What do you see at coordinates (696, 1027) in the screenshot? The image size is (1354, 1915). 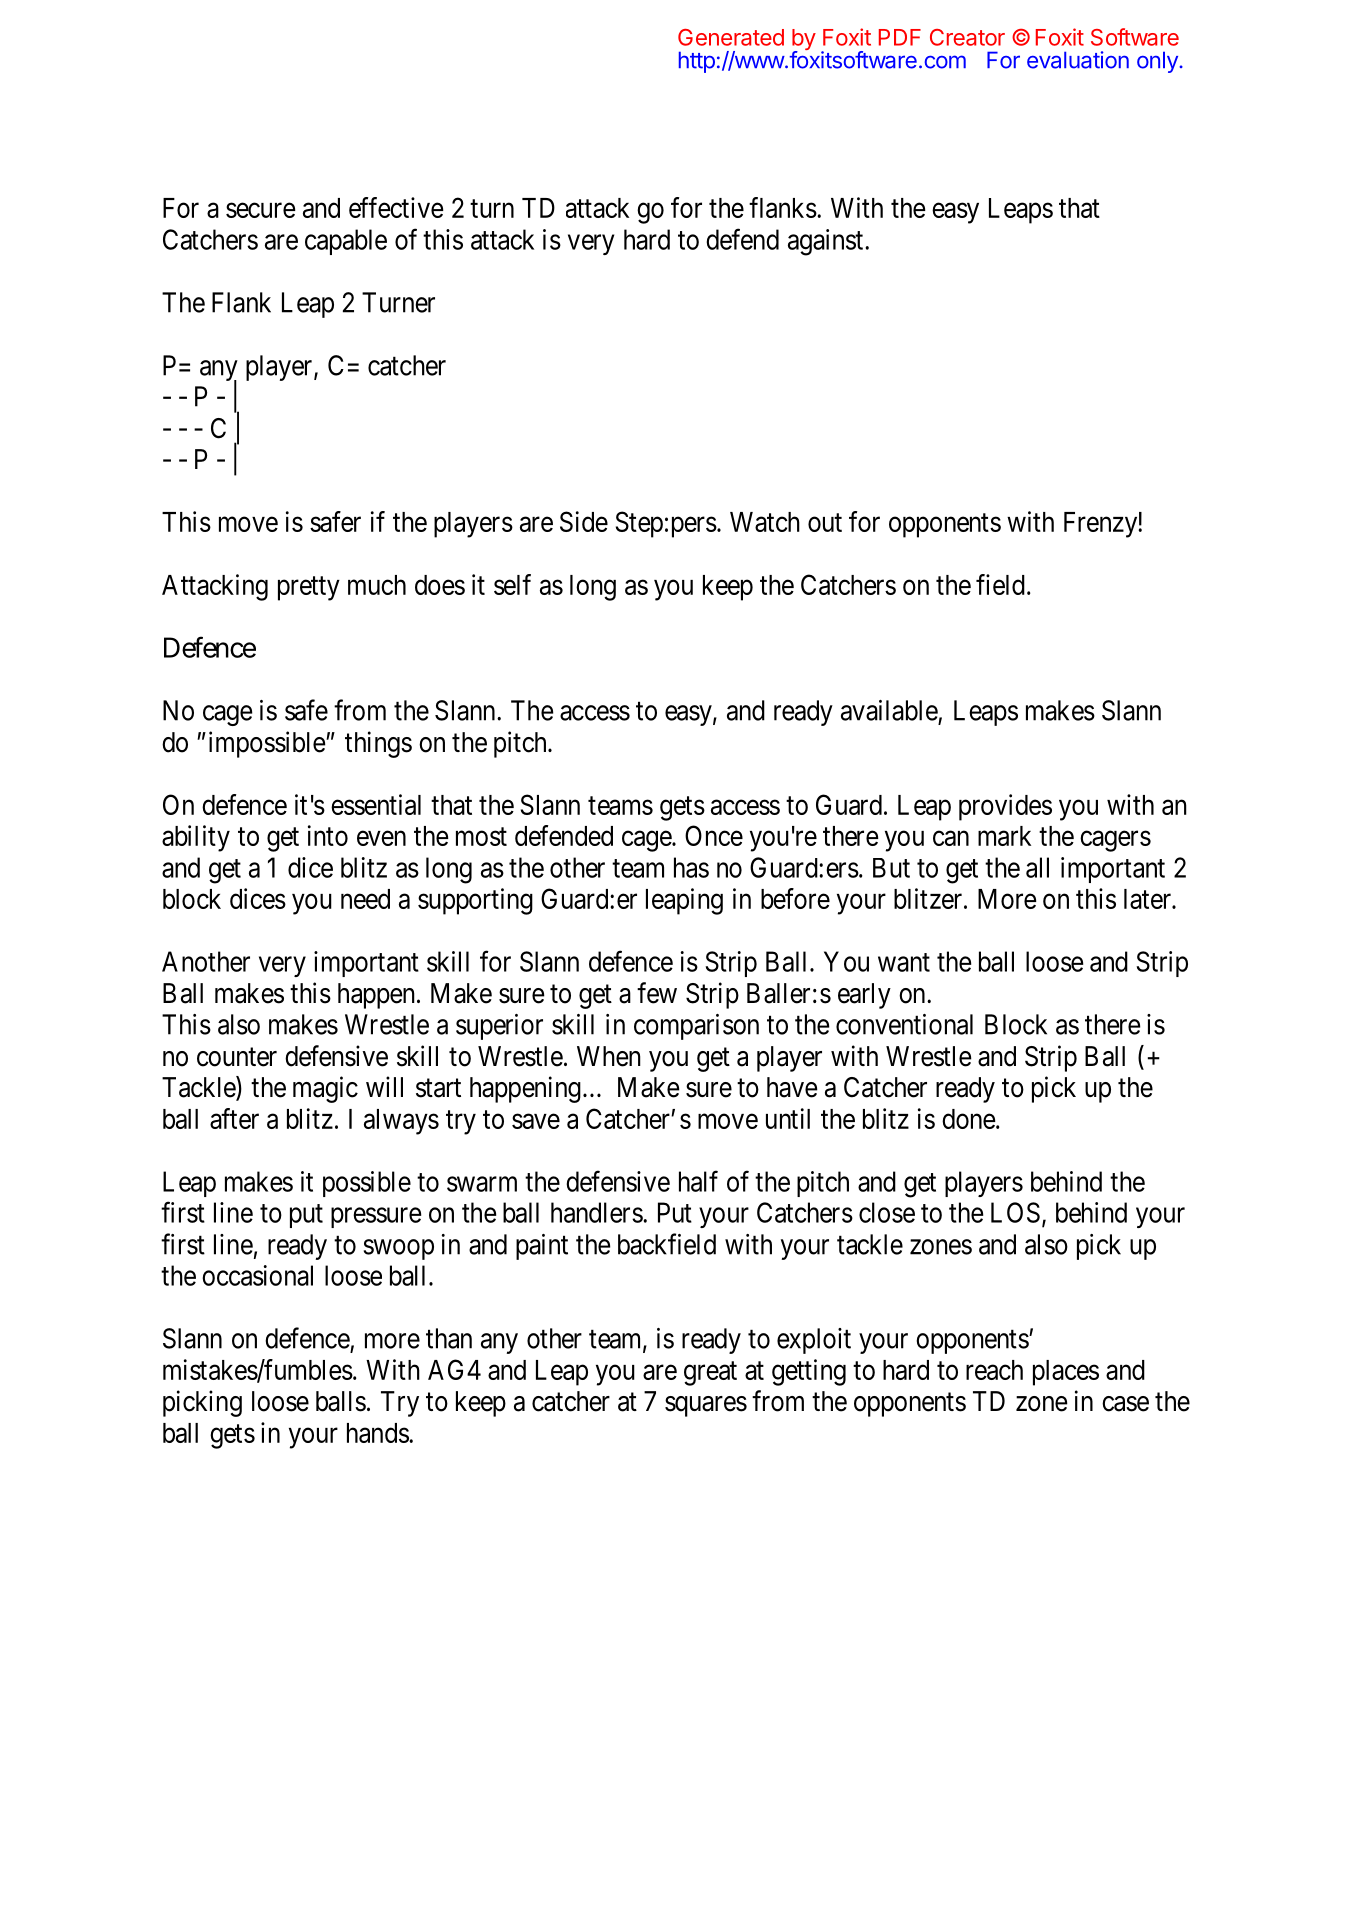 I see `comparison` at bounding box center [696, 1027].
